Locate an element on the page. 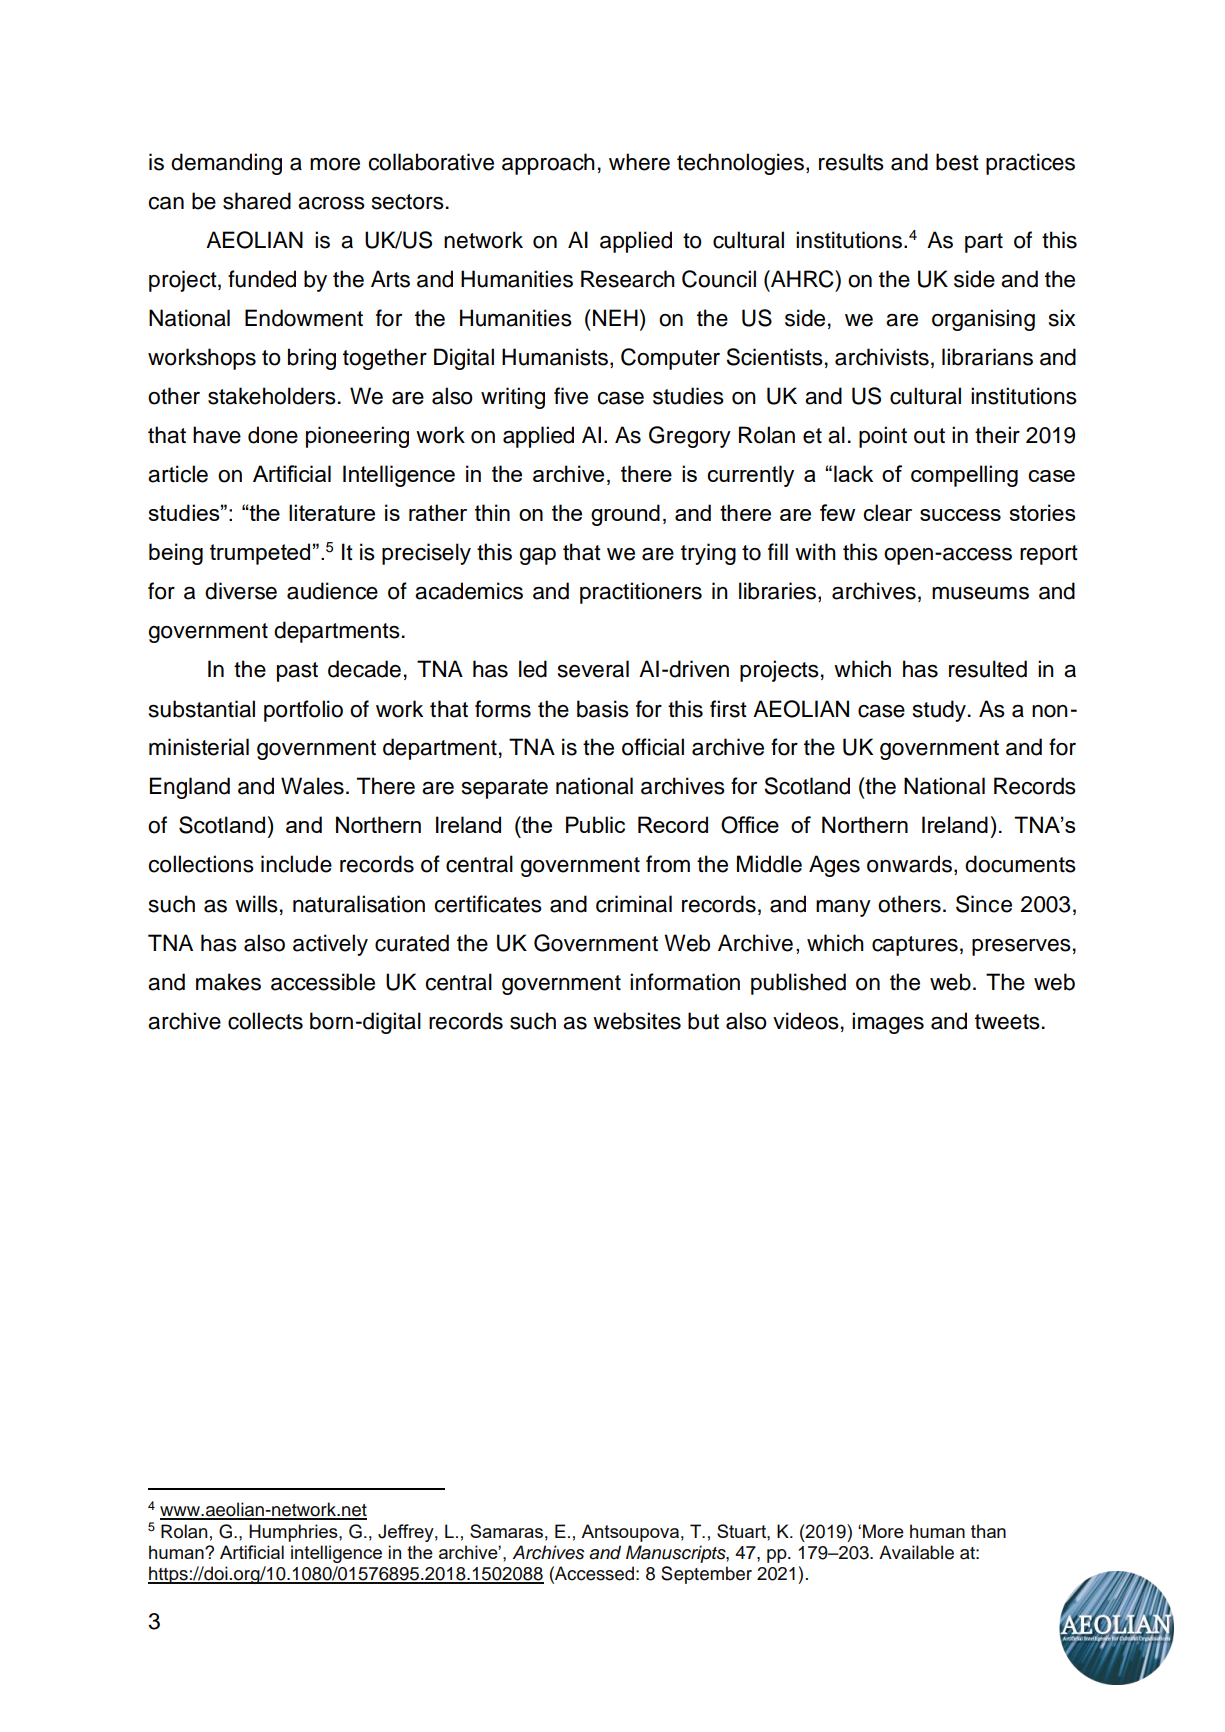 The image size is (1225, 1732). onwards is located at coordinates (911, 865).
